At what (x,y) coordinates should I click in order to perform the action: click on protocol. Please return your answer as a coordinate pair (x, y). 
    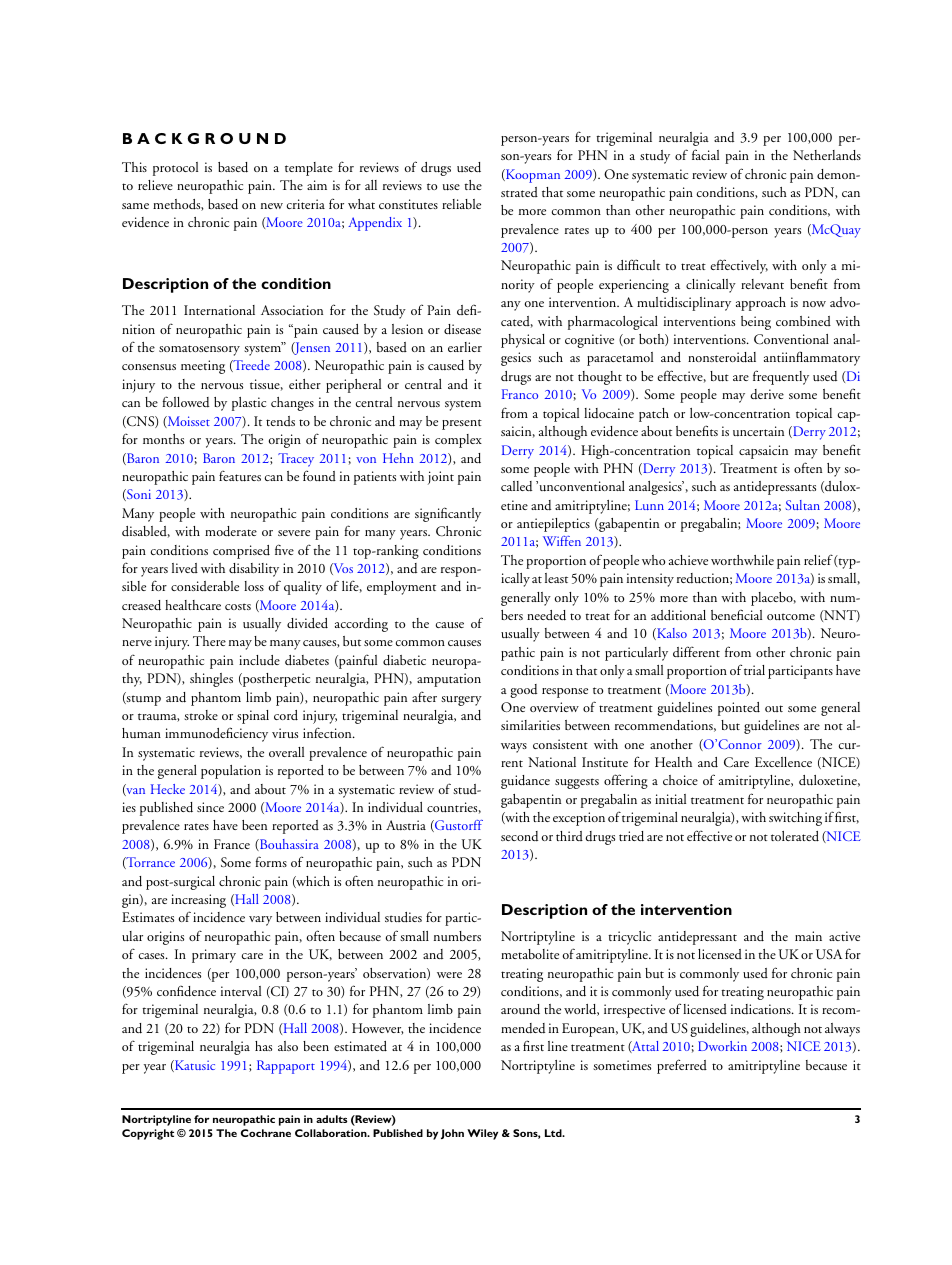
    Looking at the image, I should click on (175, 169).
